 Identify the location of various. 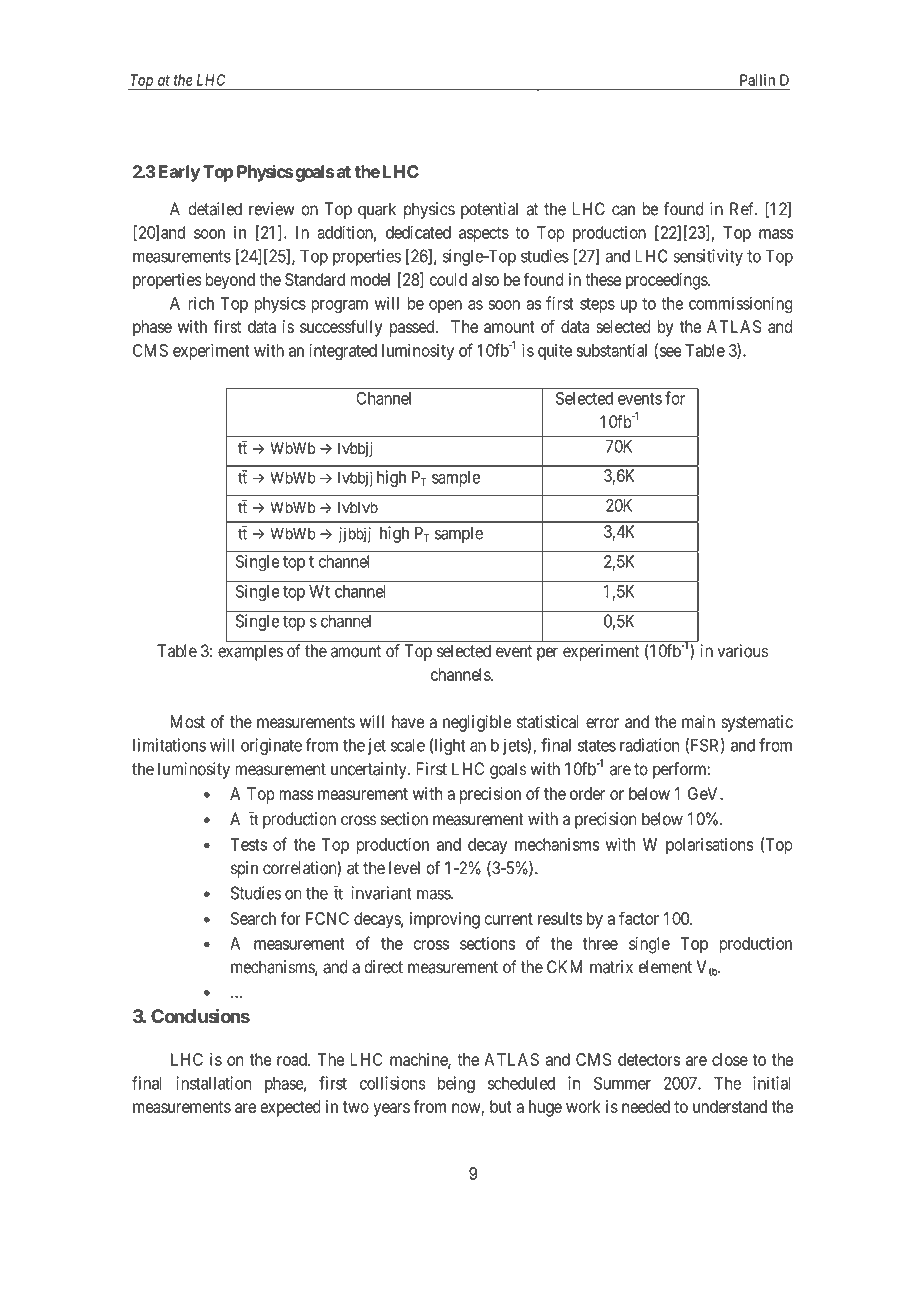
(742, 651).
